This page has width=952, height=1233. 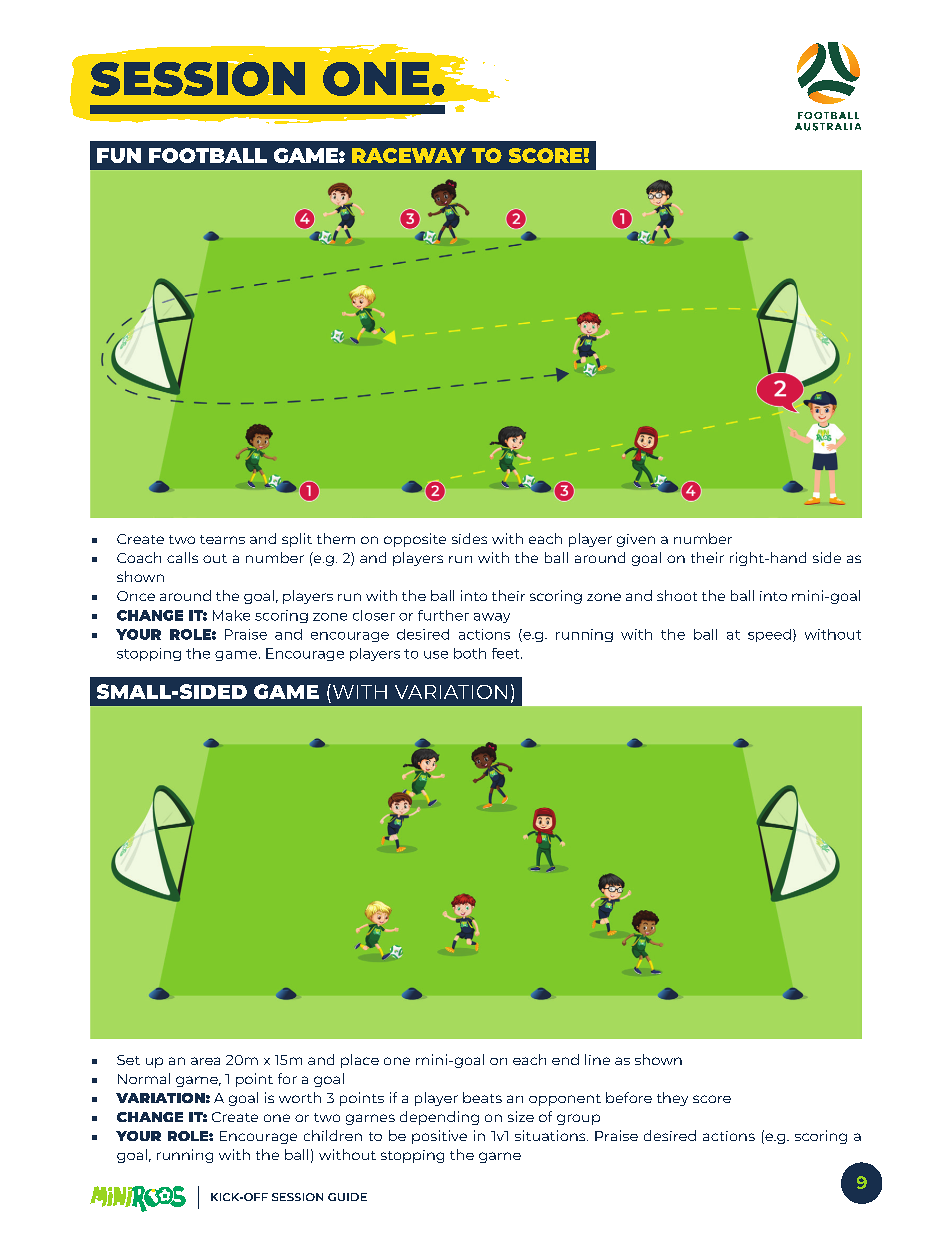 I want to click on line, so click(x=597, y=1059).
